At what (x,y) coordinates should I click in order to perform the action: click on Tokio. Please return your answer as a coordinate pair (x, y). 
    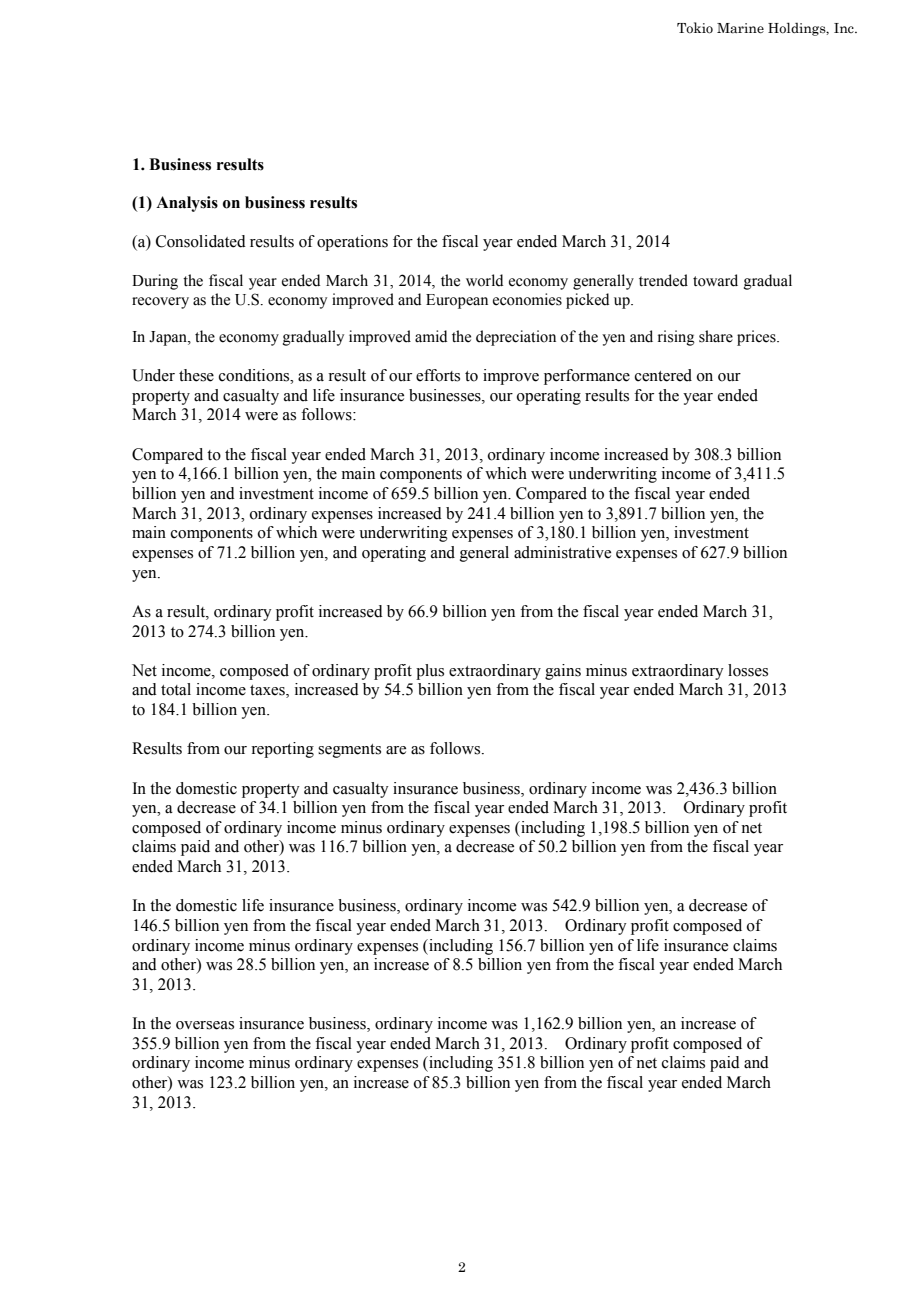
    Looking at the image, I should click on (695, 28).
